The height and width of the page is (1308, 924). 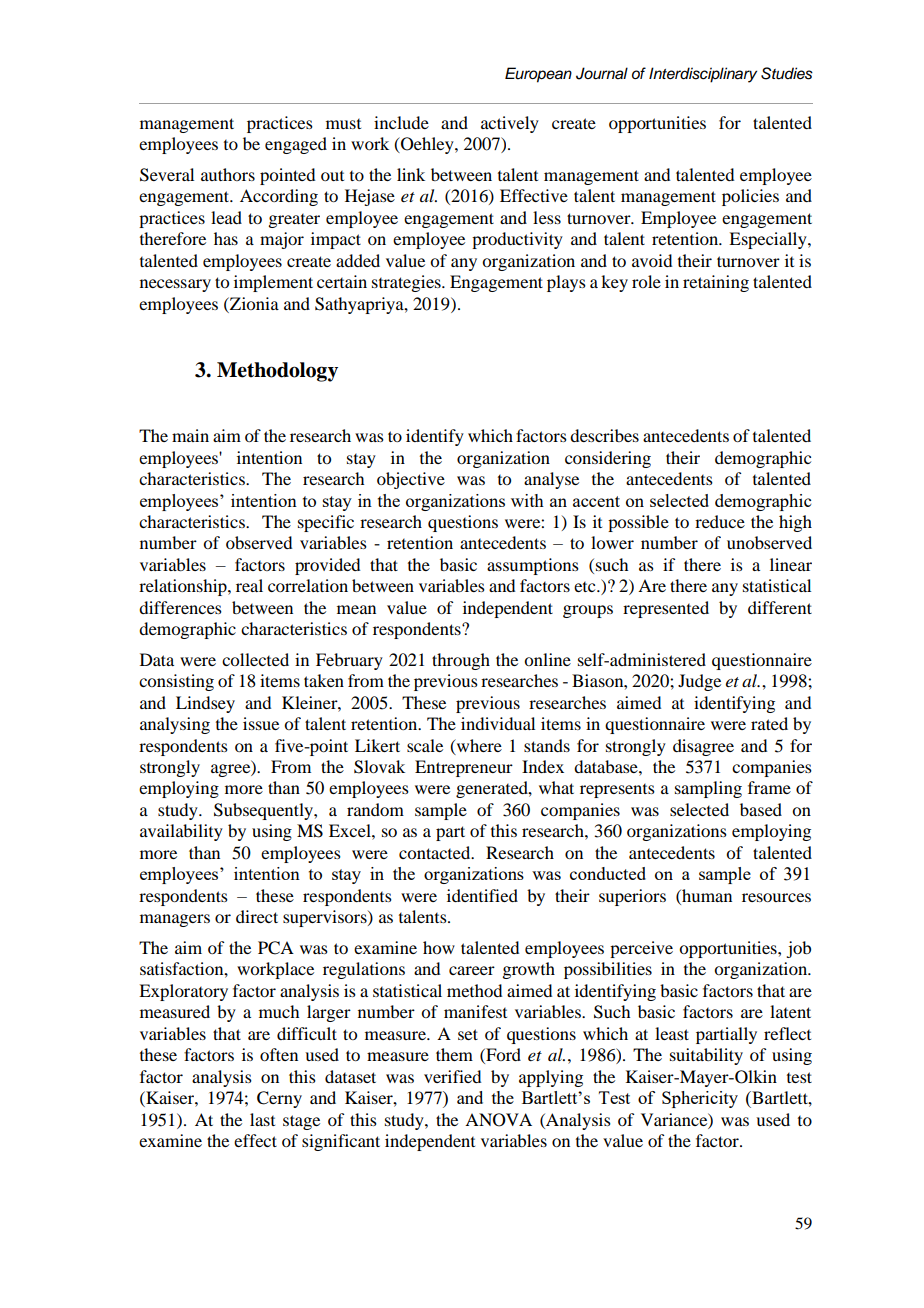 What do you see at coordinates (296, 145) in the page?
I see `engaged` at bounding box center [296, 145].
